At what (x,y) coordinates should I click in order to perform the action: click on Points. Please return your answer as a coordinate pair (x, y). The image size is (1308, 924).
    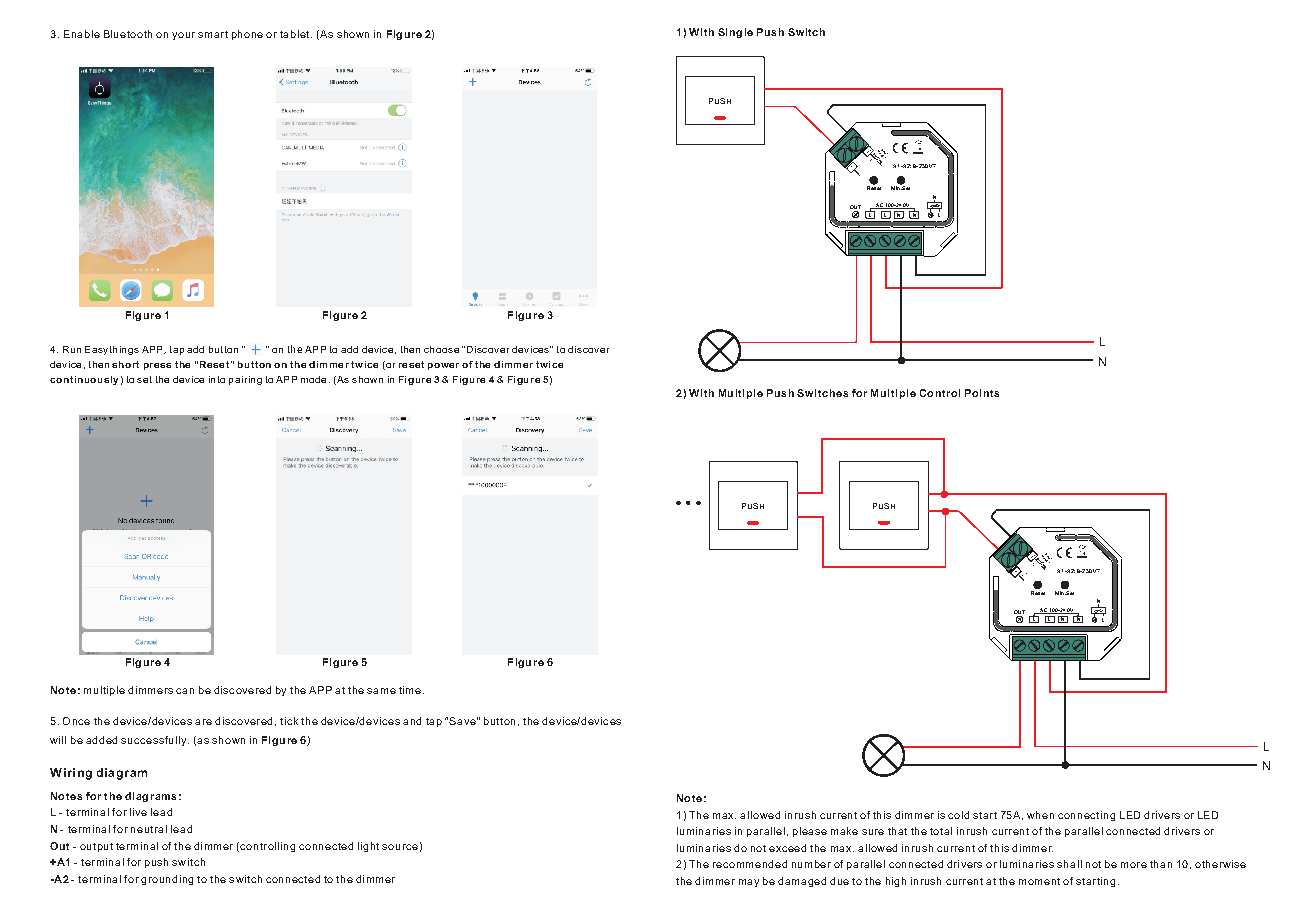
    Looking at the image, I should click on (982, 393).
